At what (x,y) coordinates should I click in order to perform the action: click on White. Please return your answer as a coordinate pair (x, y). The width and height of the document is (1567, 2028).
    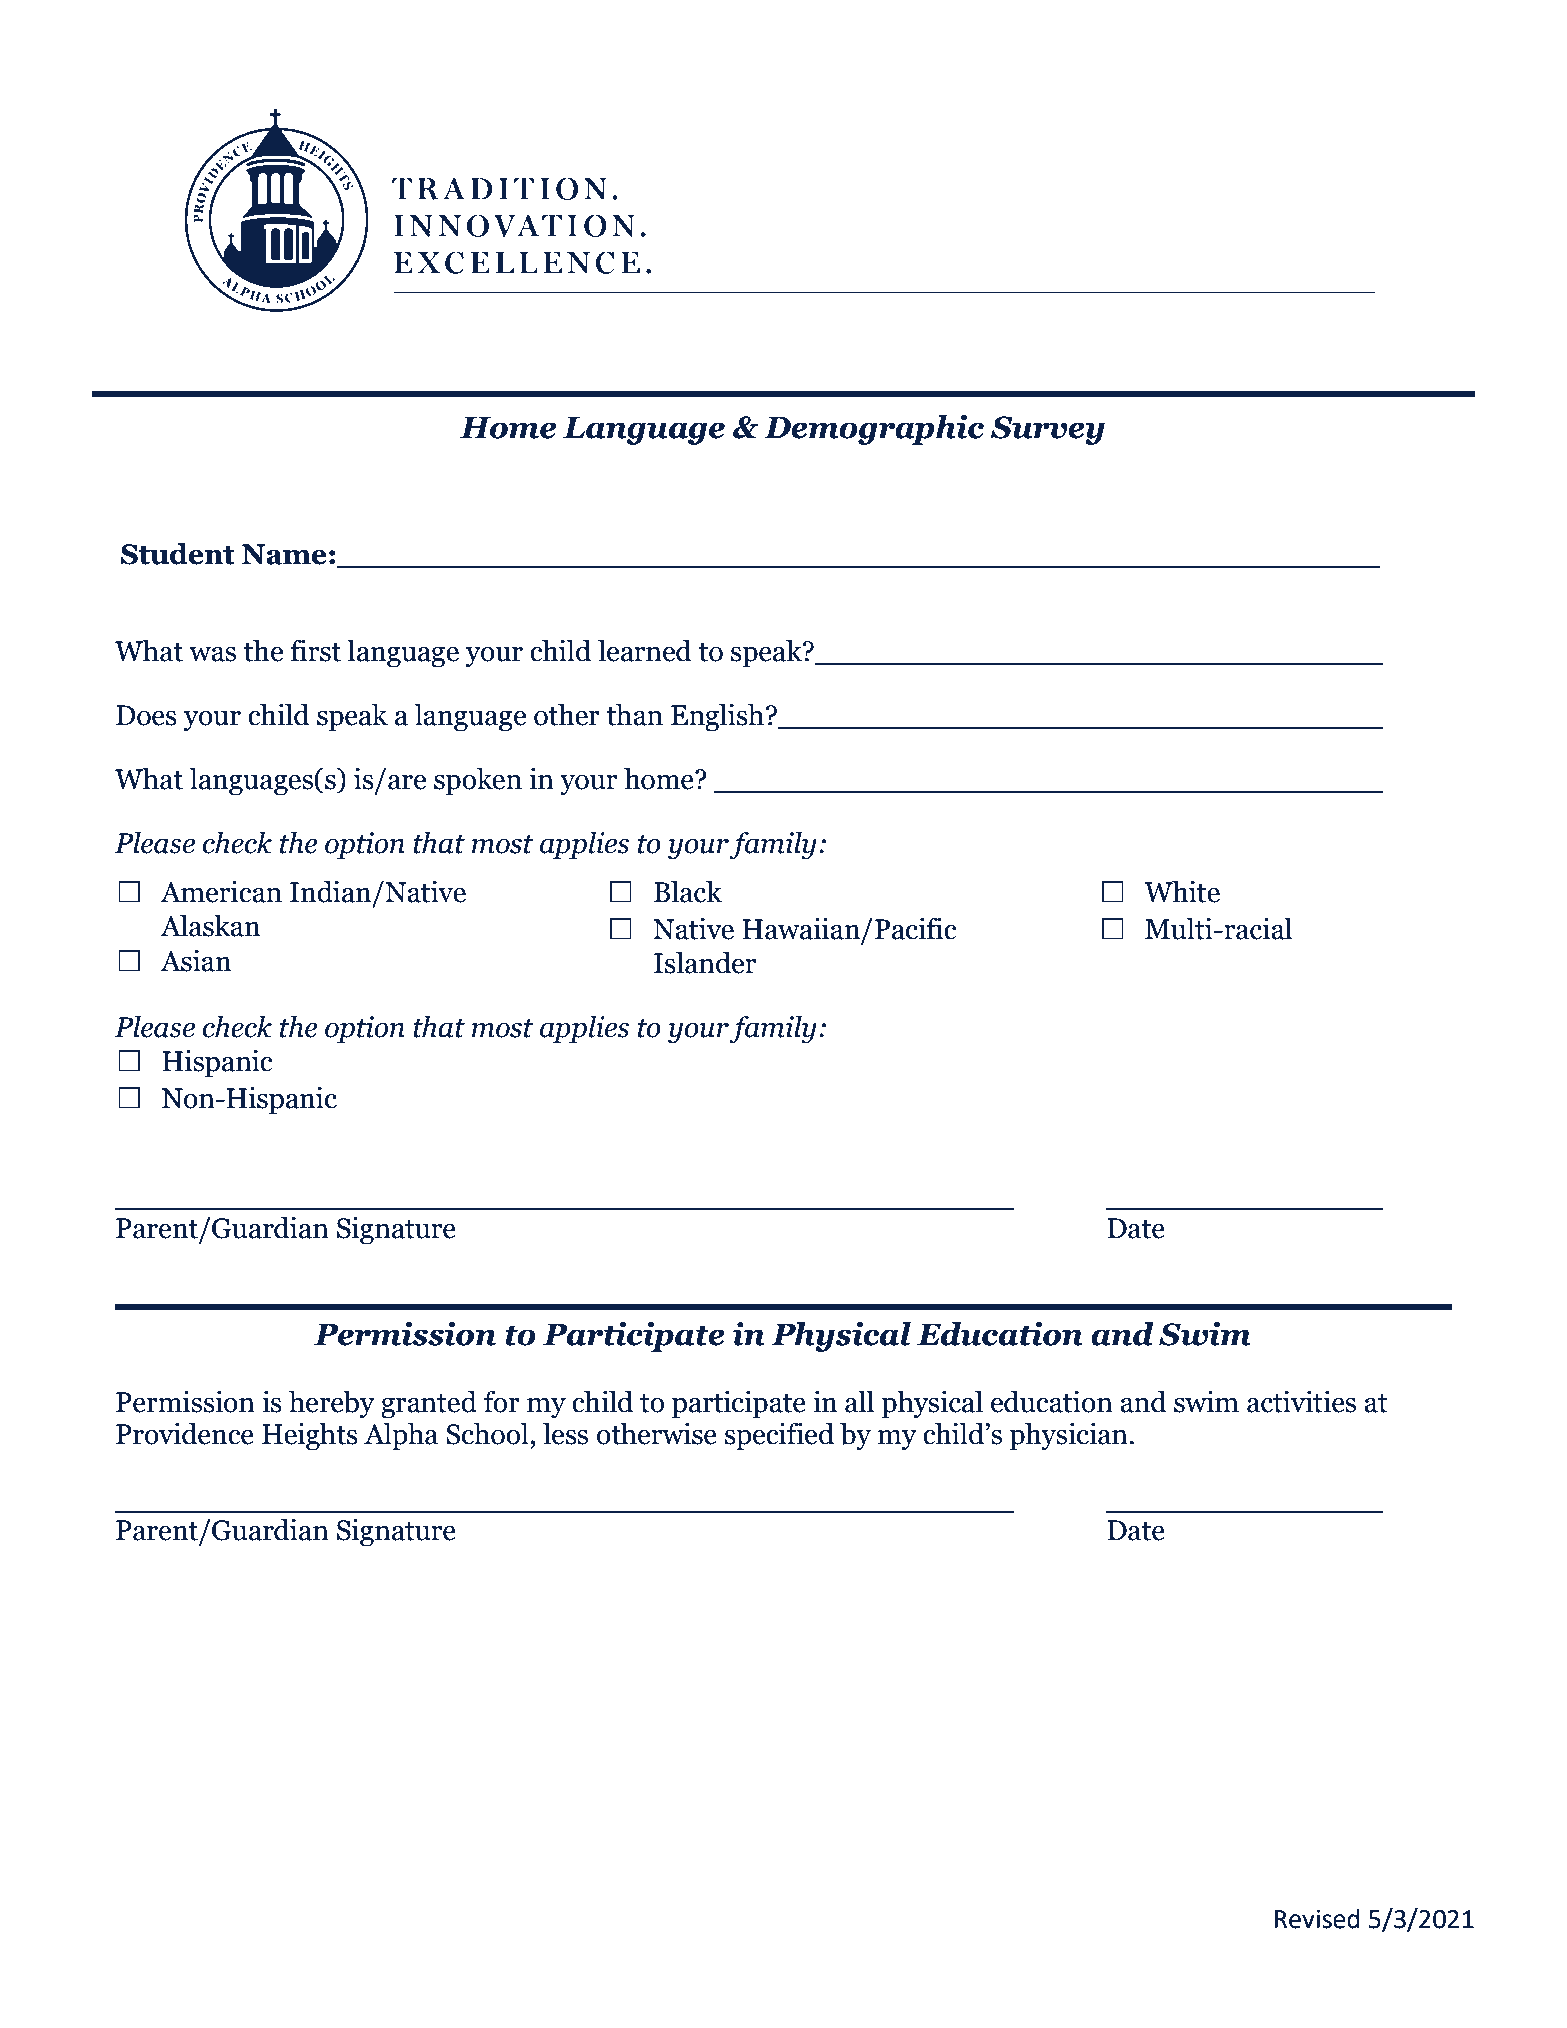
    Looking at the image, I should click on (1182, 892).
